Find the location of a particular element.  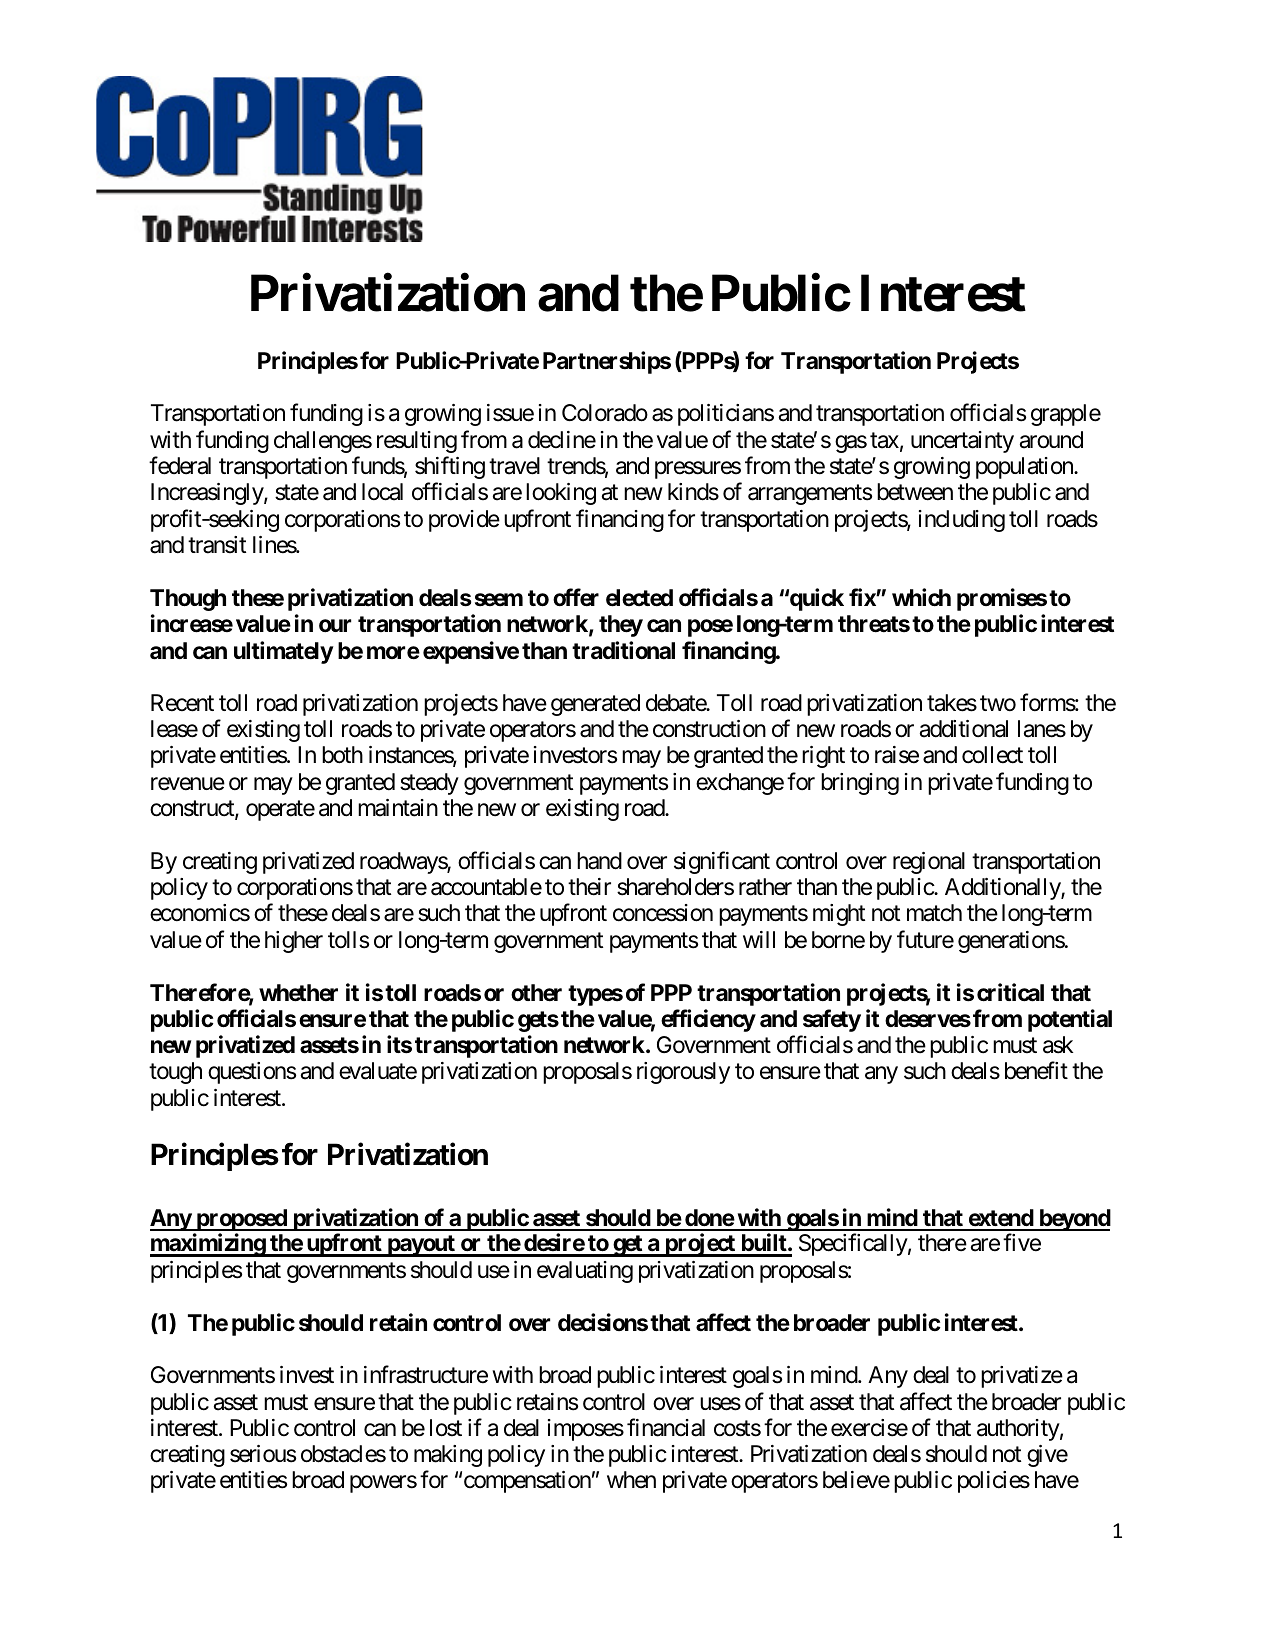

generated is located at coordinates (595, 705).
